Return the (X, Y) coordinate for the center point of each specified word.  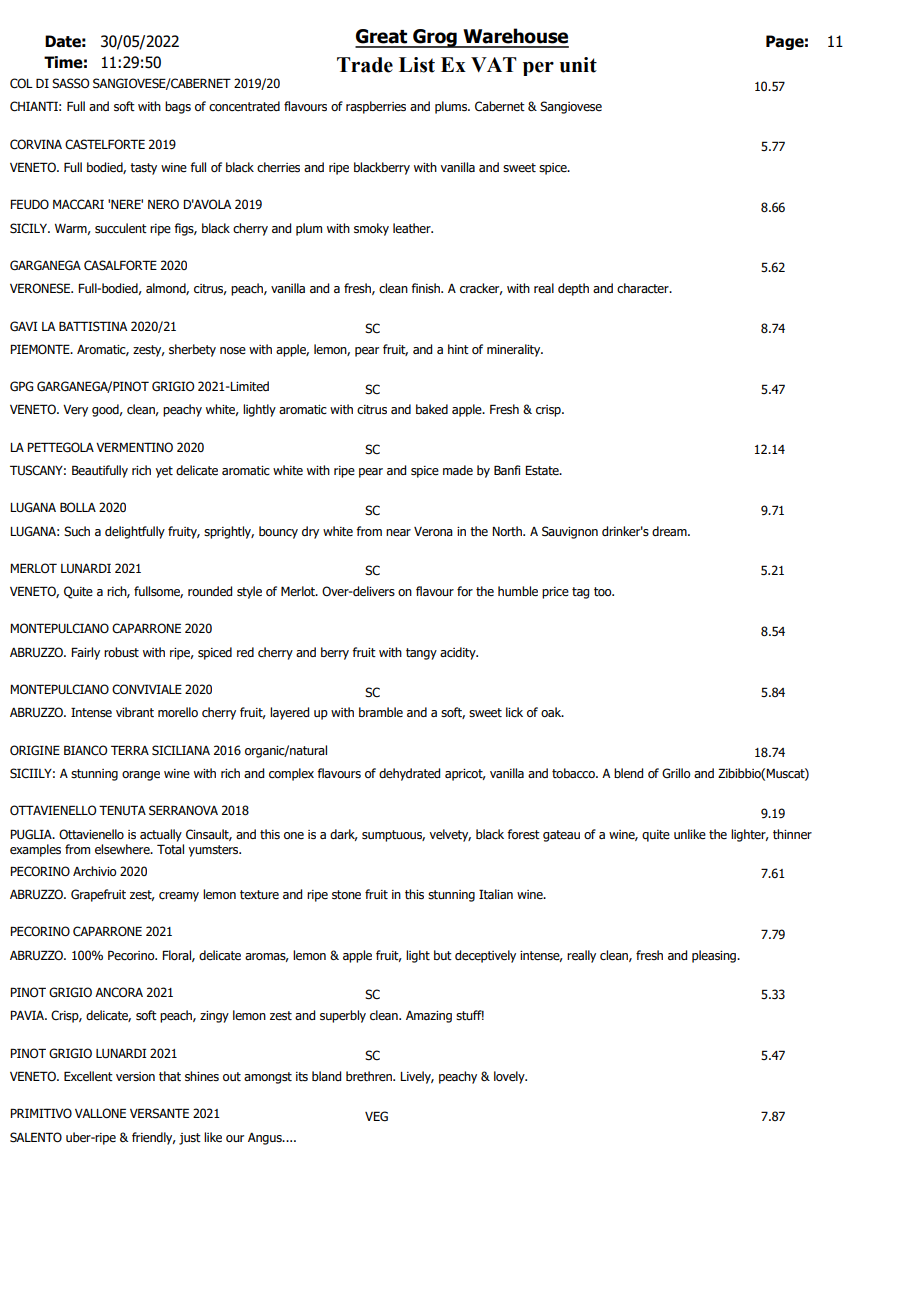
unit (578, 65)
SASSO (70, 83)
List (417, 65)
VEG (376, 1116)
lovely (510, 1077)
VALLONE (100, 1113)
